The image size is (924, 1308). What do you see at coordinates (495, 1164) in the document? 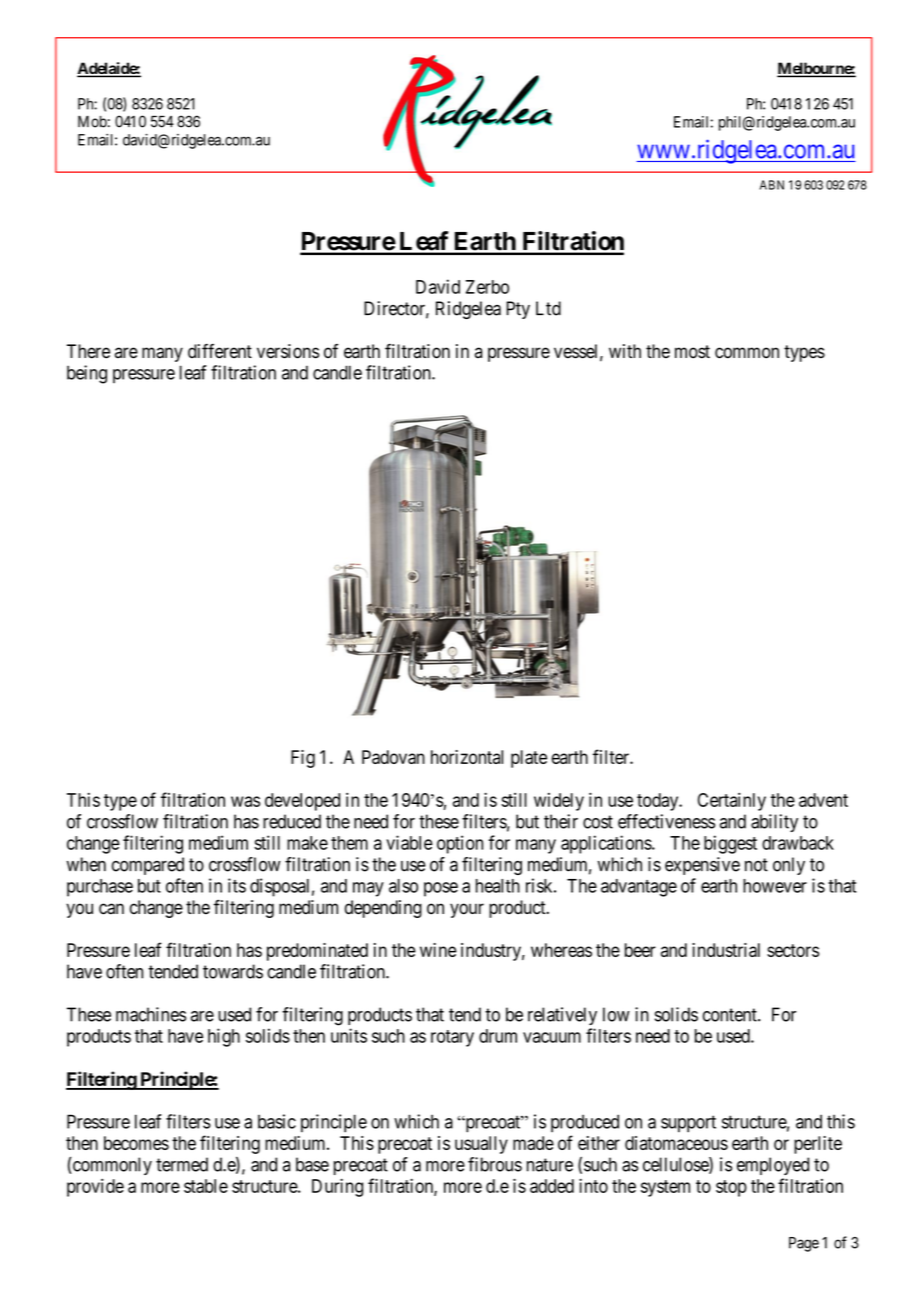
I see `fibrous` at bounding box center [495, 1164].
